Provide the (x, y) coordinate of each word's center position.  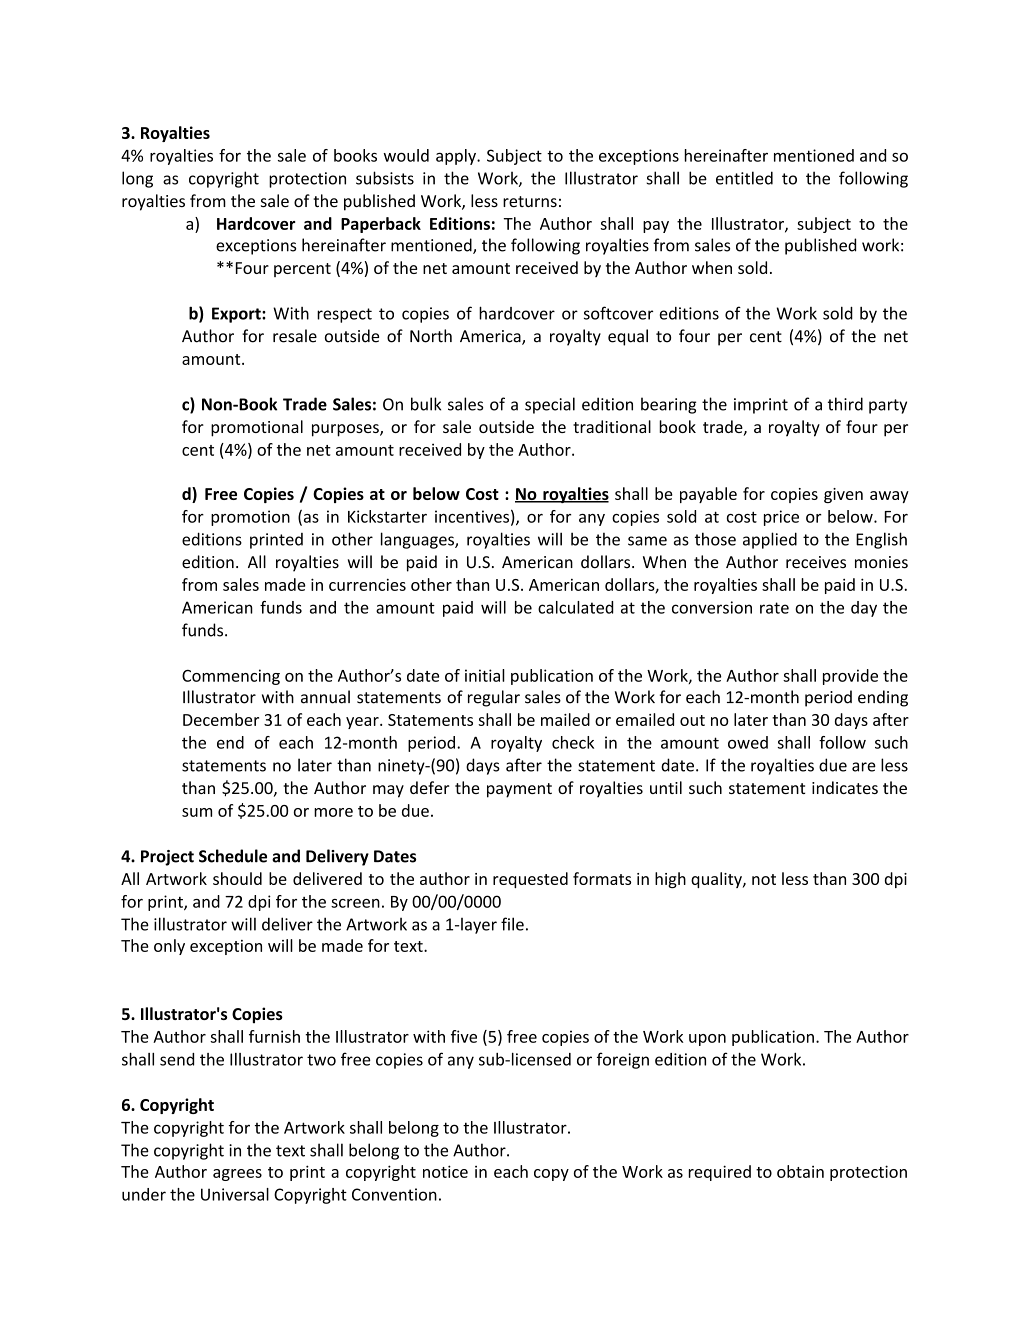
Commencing (231, 677)
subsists (385, 178)
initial (485, 675)
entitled (744, 178)
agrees (237, 1175)
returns (530, 201)
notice (445, 1171)
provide (850, 677)
